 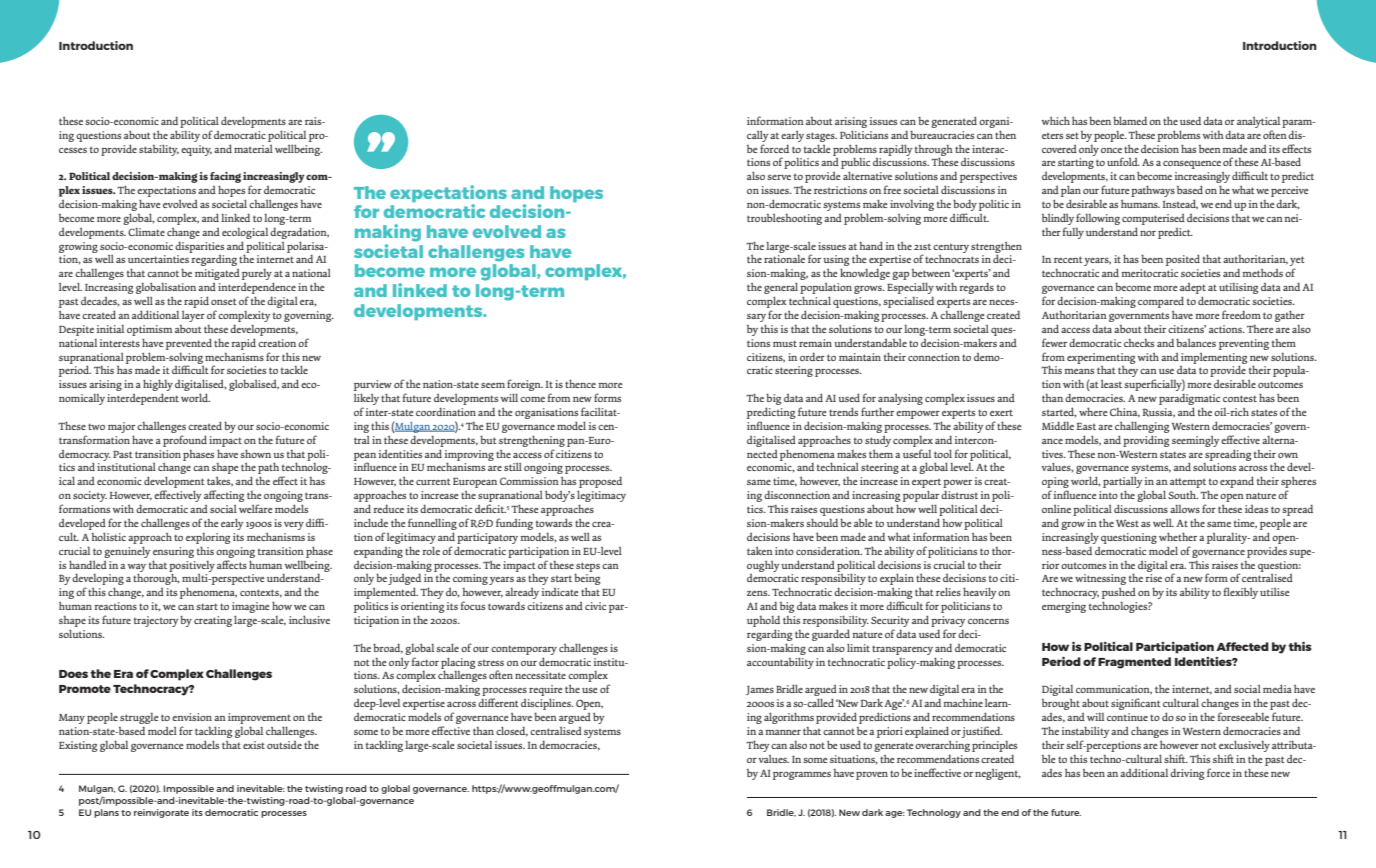 I want to click on Affected, so click(x=1242, y=646).
